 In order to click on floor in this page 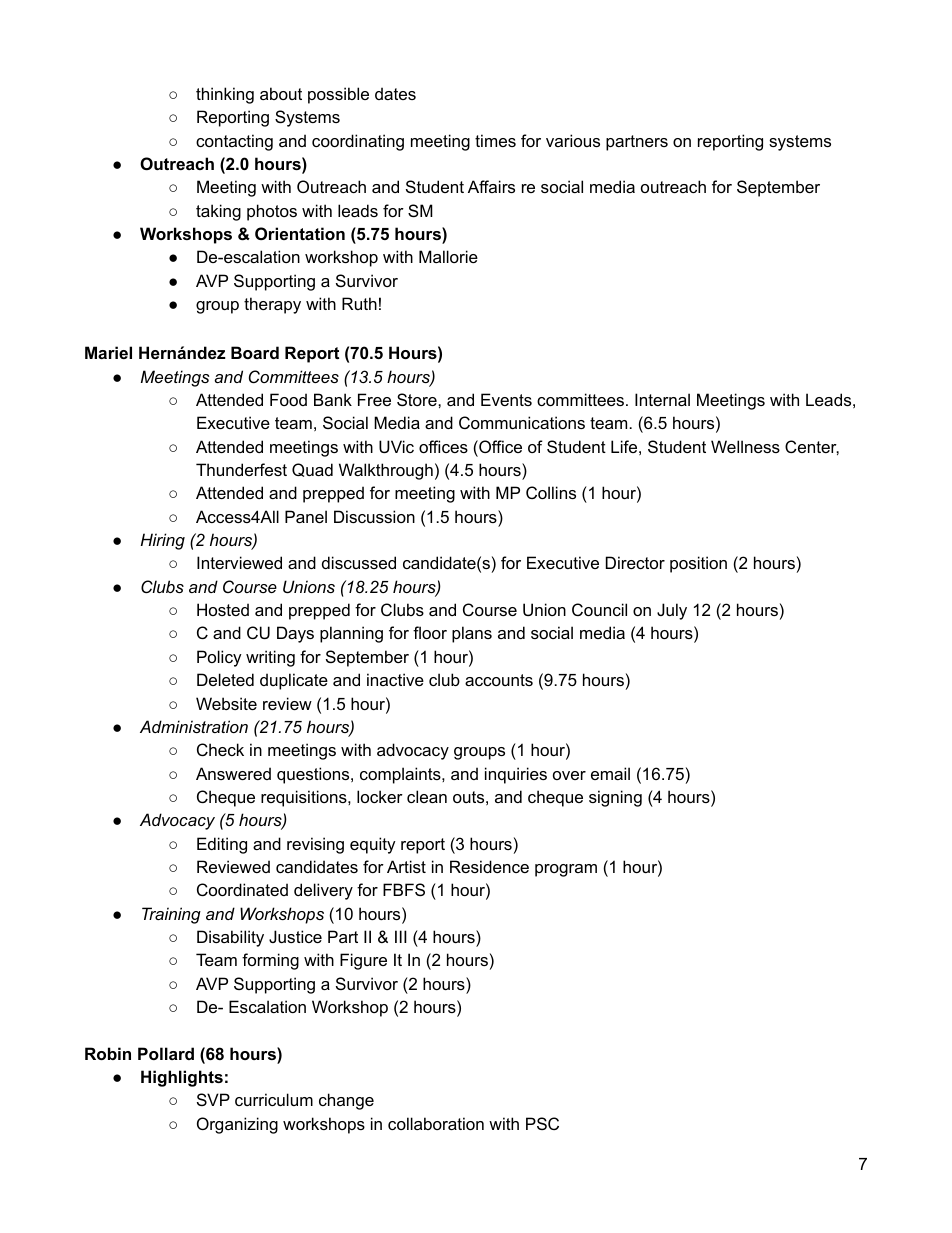, I will do `click(430, 632)`.
